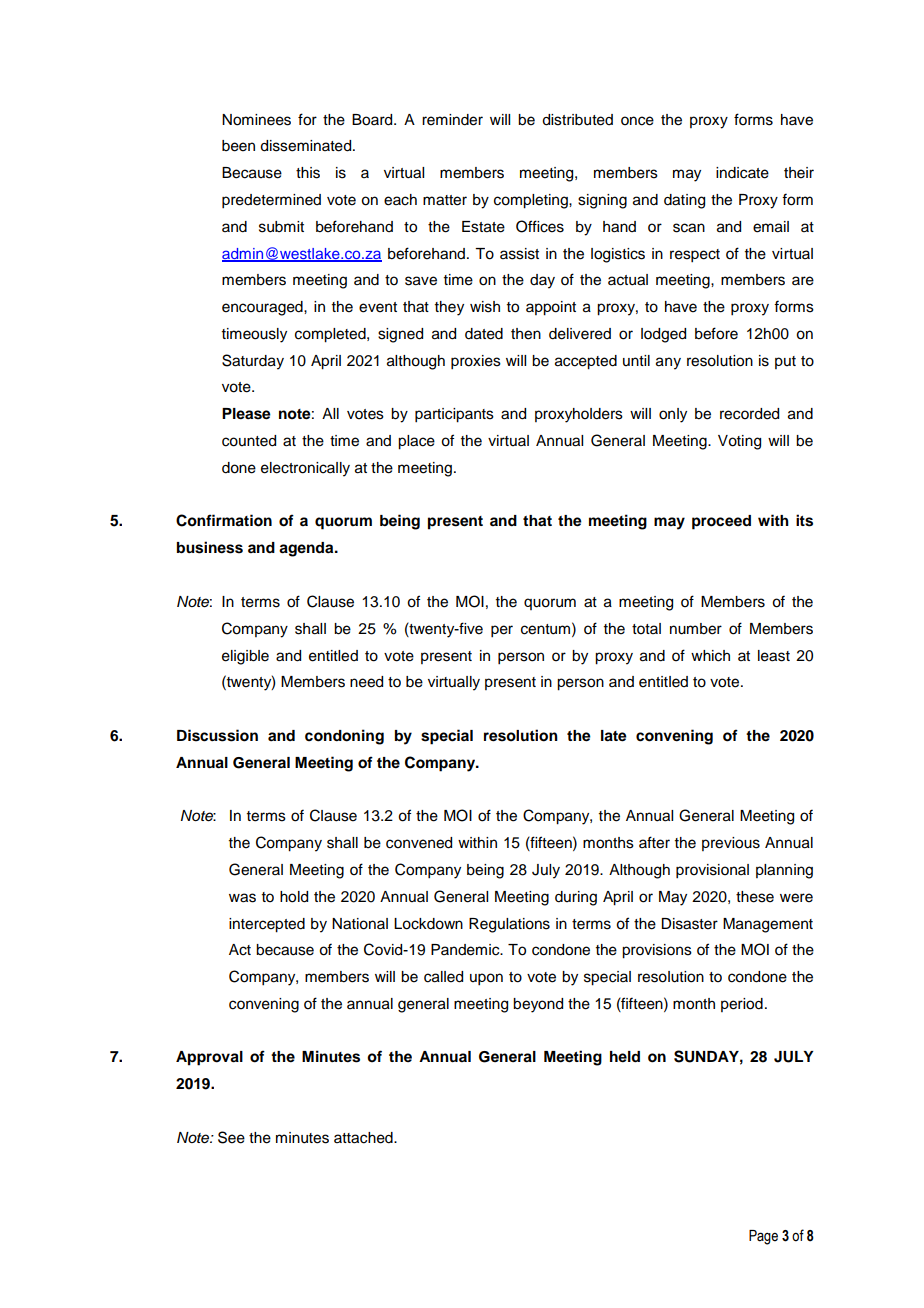 The height and width of the screenshot is (1308, 924). I want to click on attached, so click(364, 1138).
